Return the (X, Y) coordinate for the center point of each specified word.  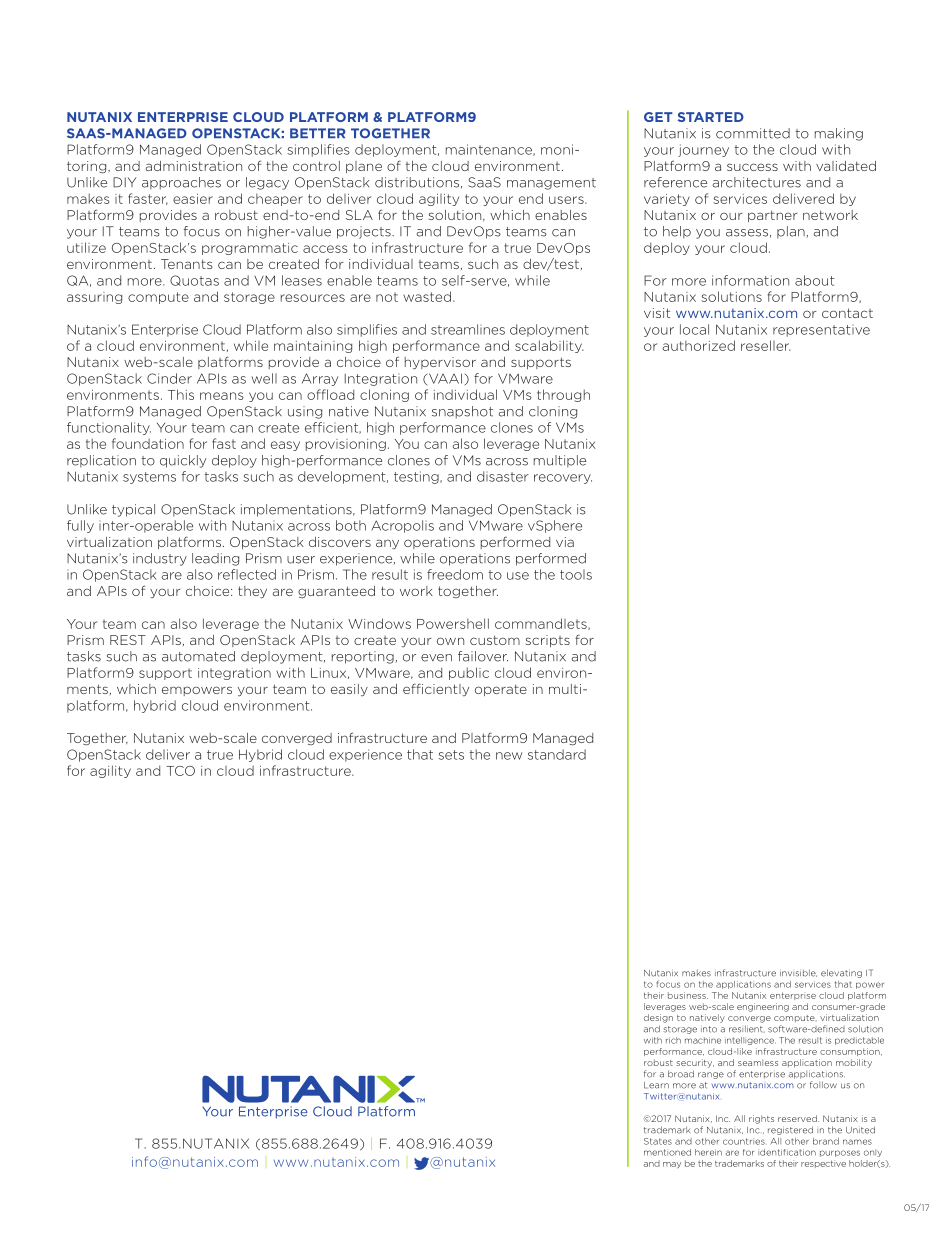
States (658, 1141)
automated (198, 656)
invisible (798, 973)
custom (495, 640)
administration (194, 166)
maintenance (490, 150)
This (181, 394)
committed (753, 133)
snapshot (462, 412)
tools (576, 574)
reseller (766, 345)
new (509, 756)
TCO (180, 771)
